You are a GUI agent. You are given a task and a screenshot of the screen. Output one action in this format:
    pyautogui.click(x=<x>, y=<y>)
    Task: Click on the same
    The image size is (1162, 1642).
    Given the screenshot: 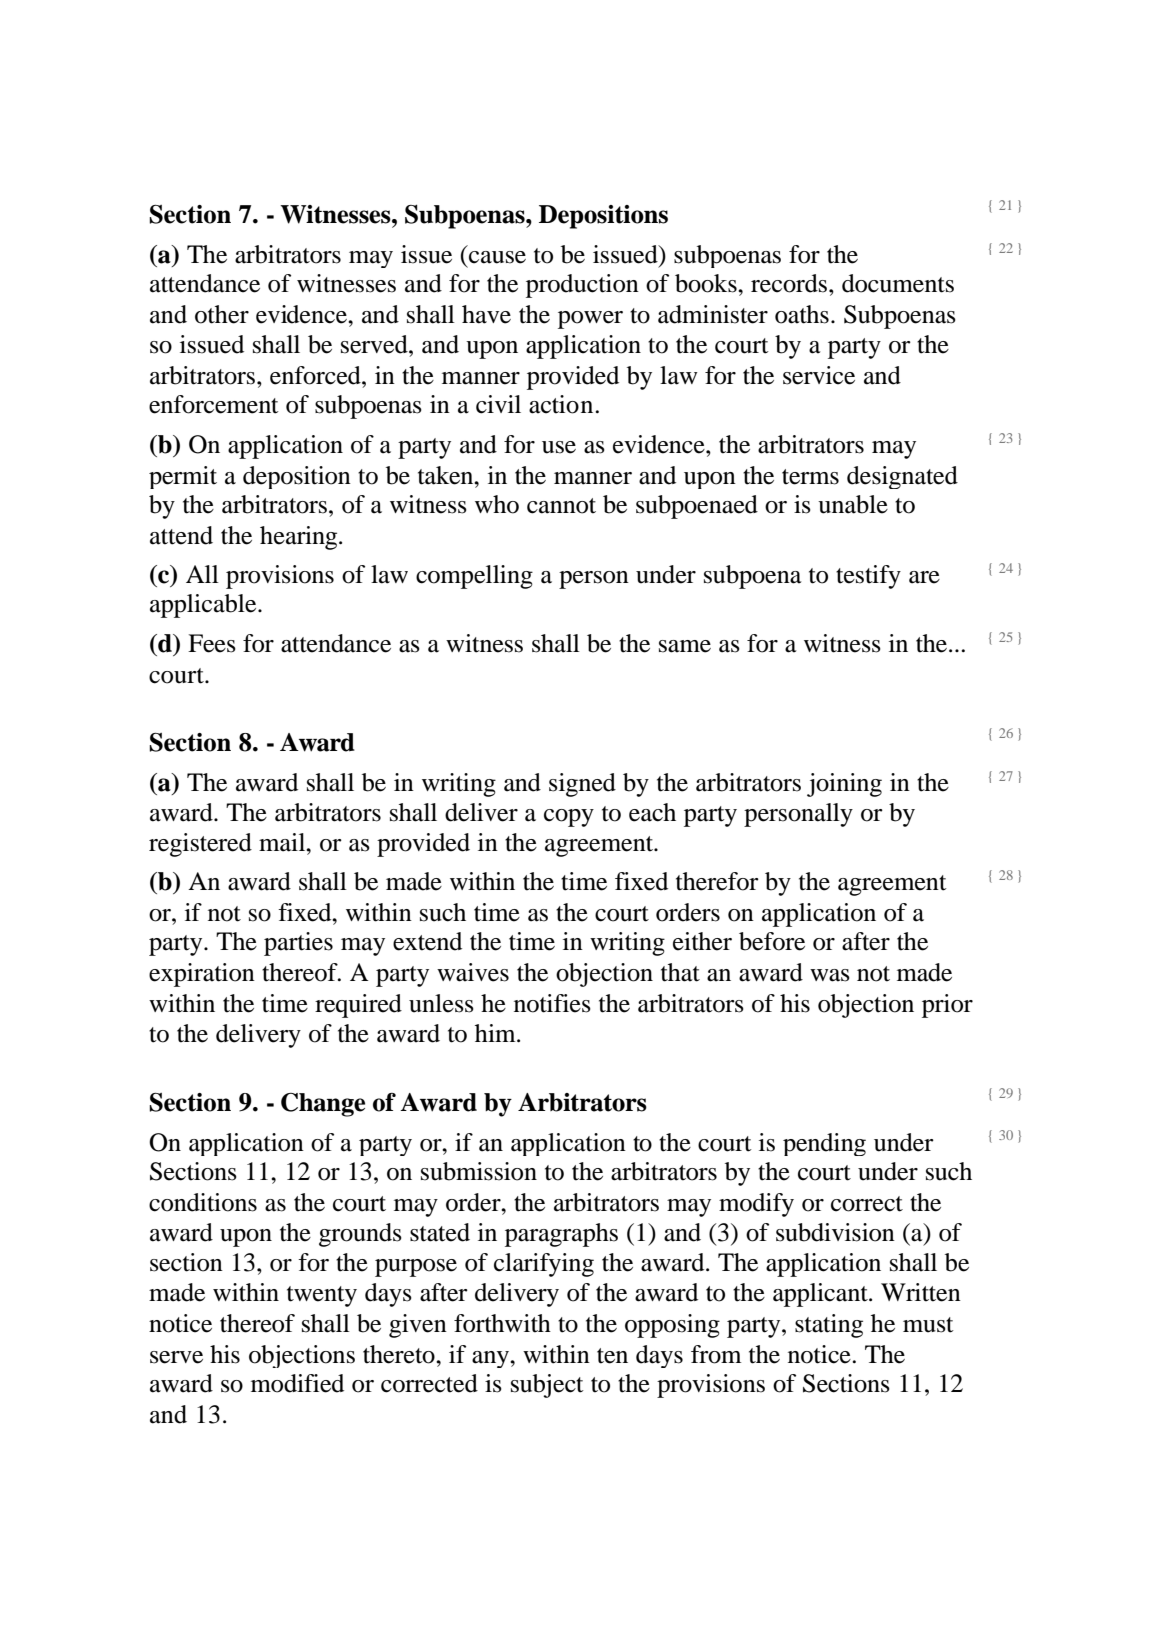 What is the action you would take?
    pyautogui.click(x=685, y=646)
